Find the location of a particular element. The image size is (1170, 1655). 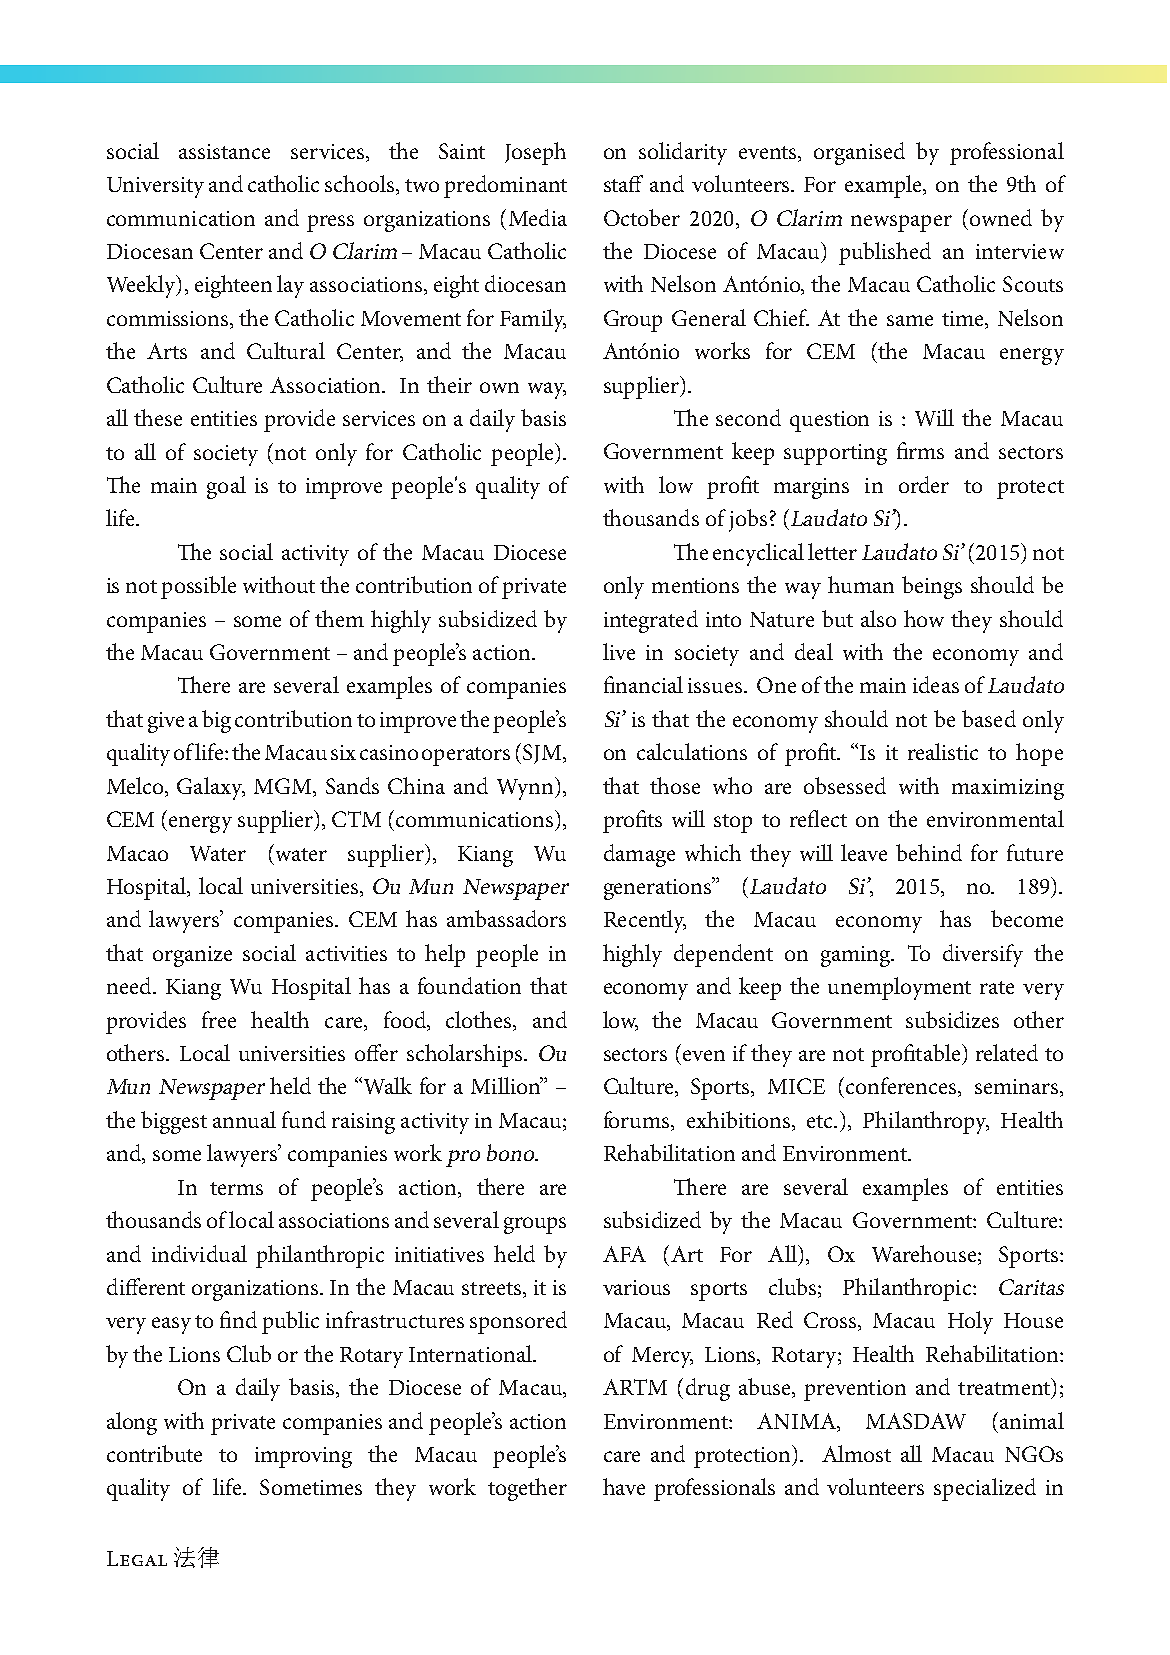

damage is located at coordinates (639, 855).
